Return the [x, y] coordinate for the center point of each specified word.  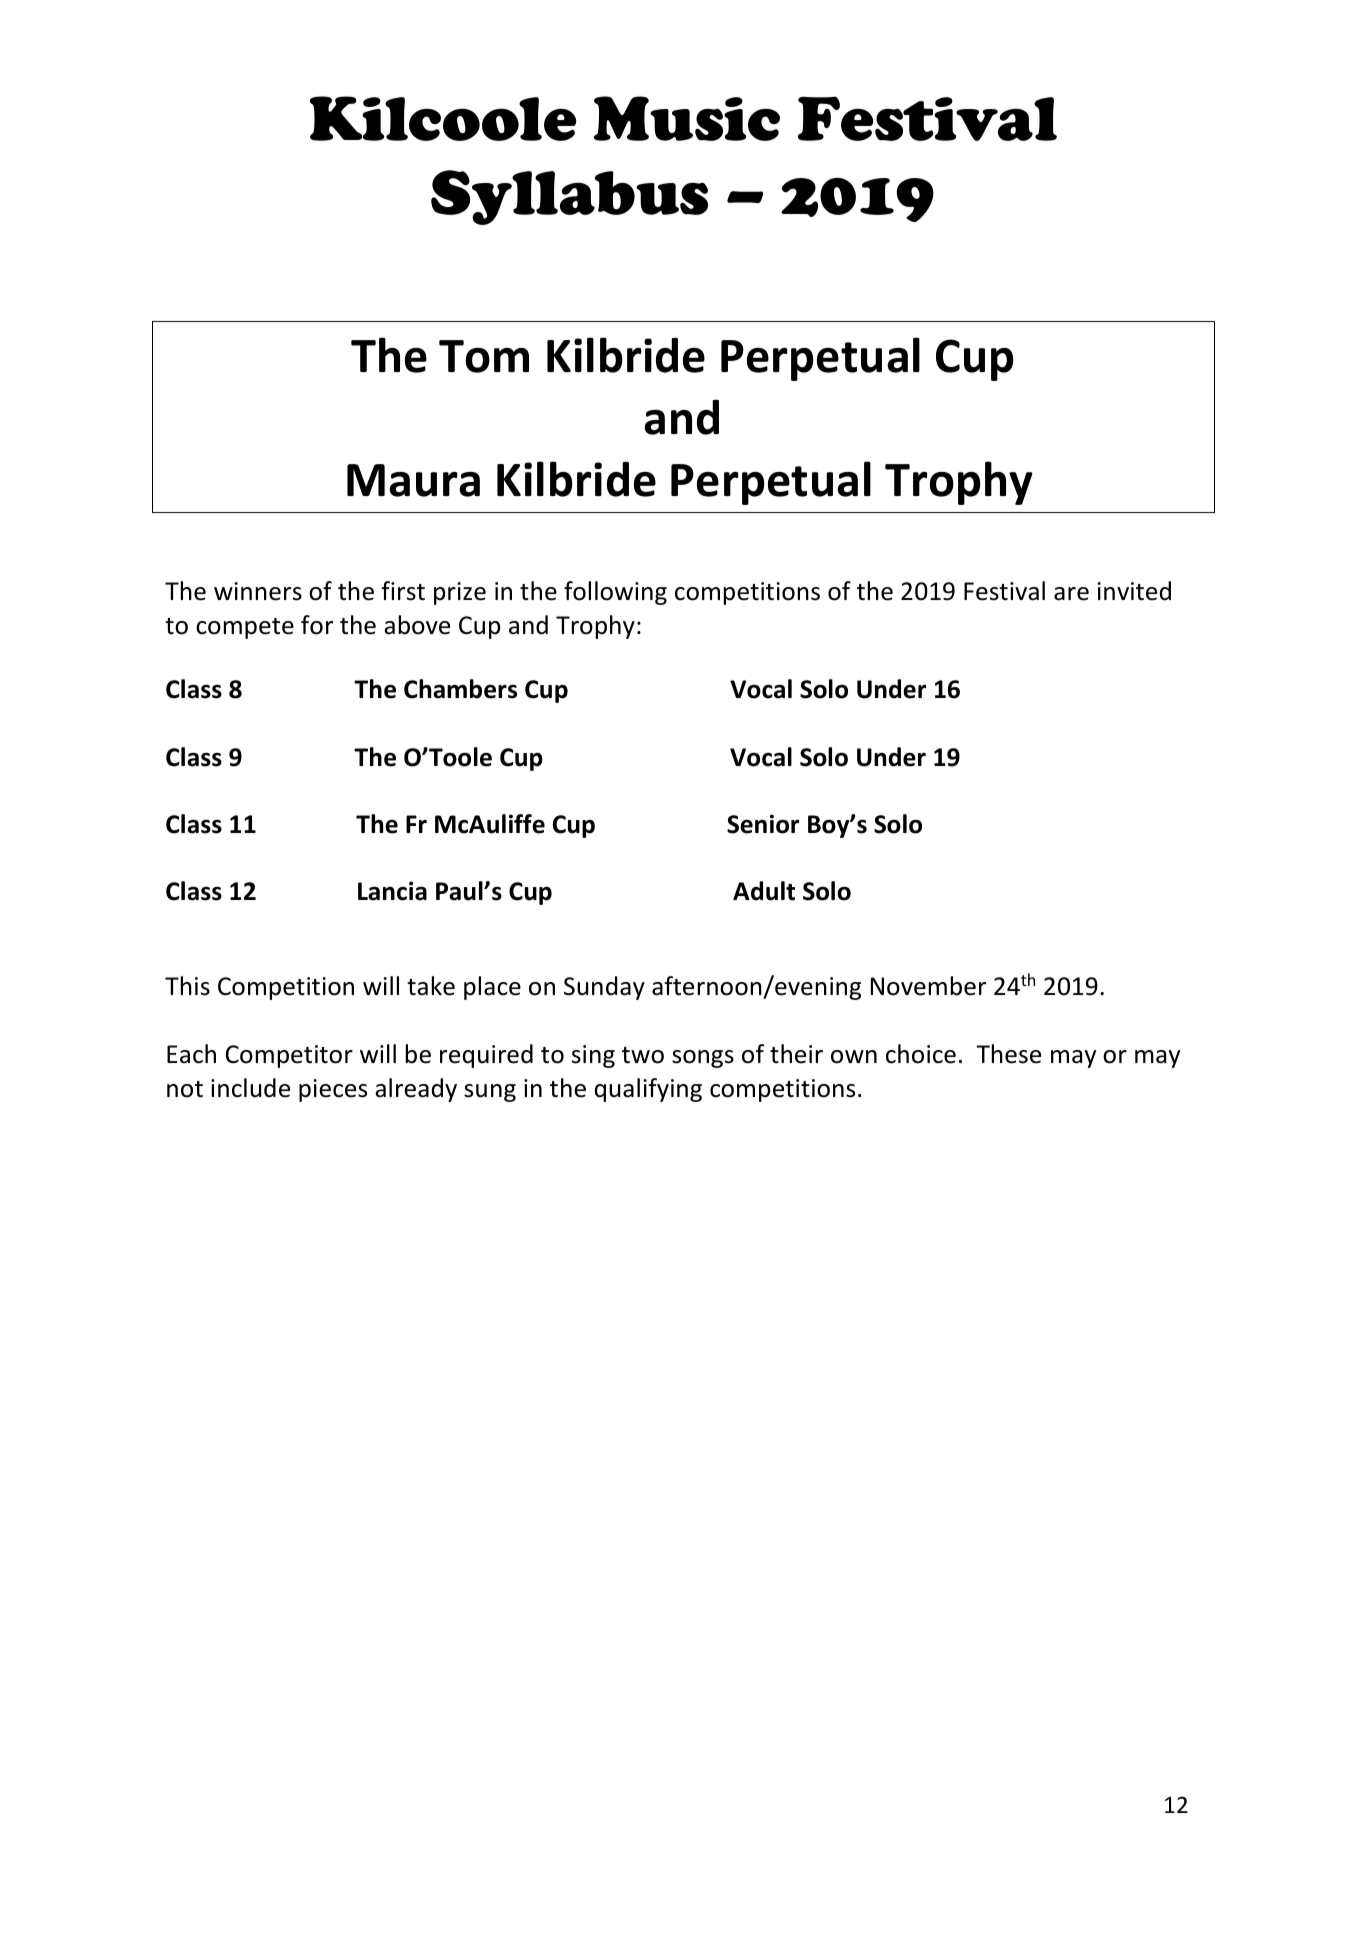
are [1071, 594]
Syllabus [569, 197]
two [643, 1055]
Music [687, 118]
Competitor [289, 1056]
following [615, 593]
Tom [484, 356]
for [317, 625]
